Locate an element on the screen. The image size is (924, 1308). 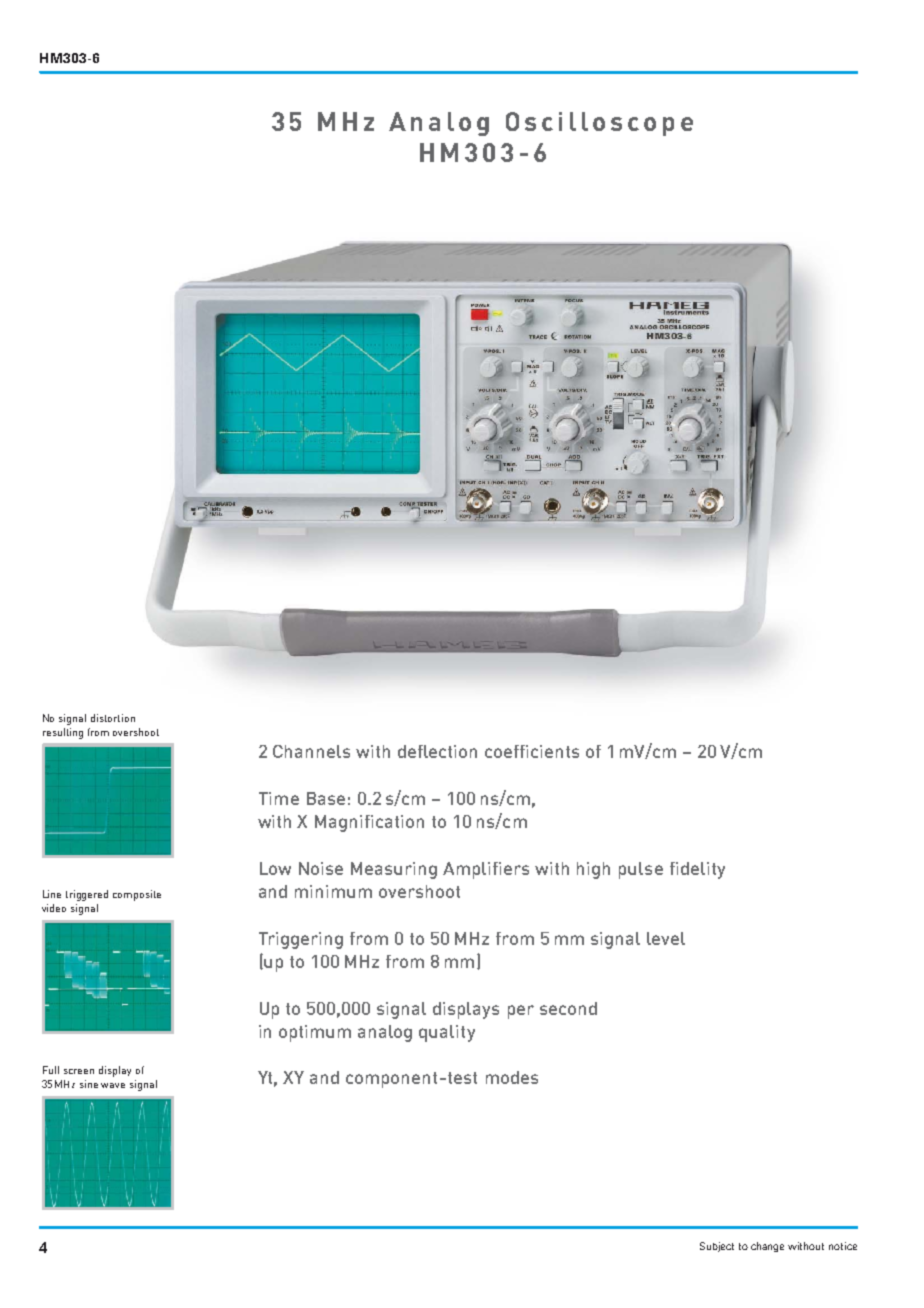
distortion is located at coordinates (113, 718).
